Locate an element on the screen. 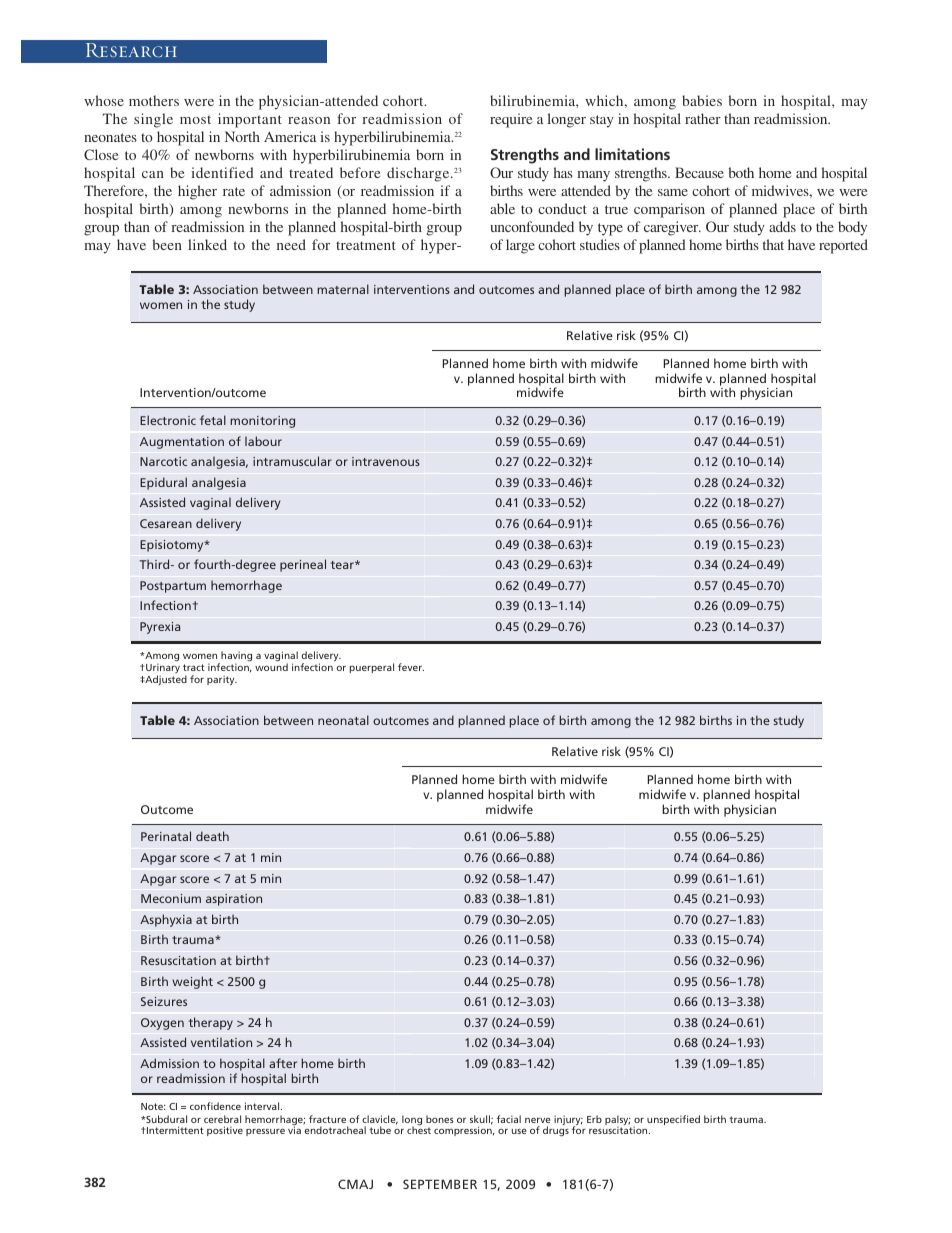 The image size is (952, 1233). Asphyxia is located at coordinates (166, 920).
